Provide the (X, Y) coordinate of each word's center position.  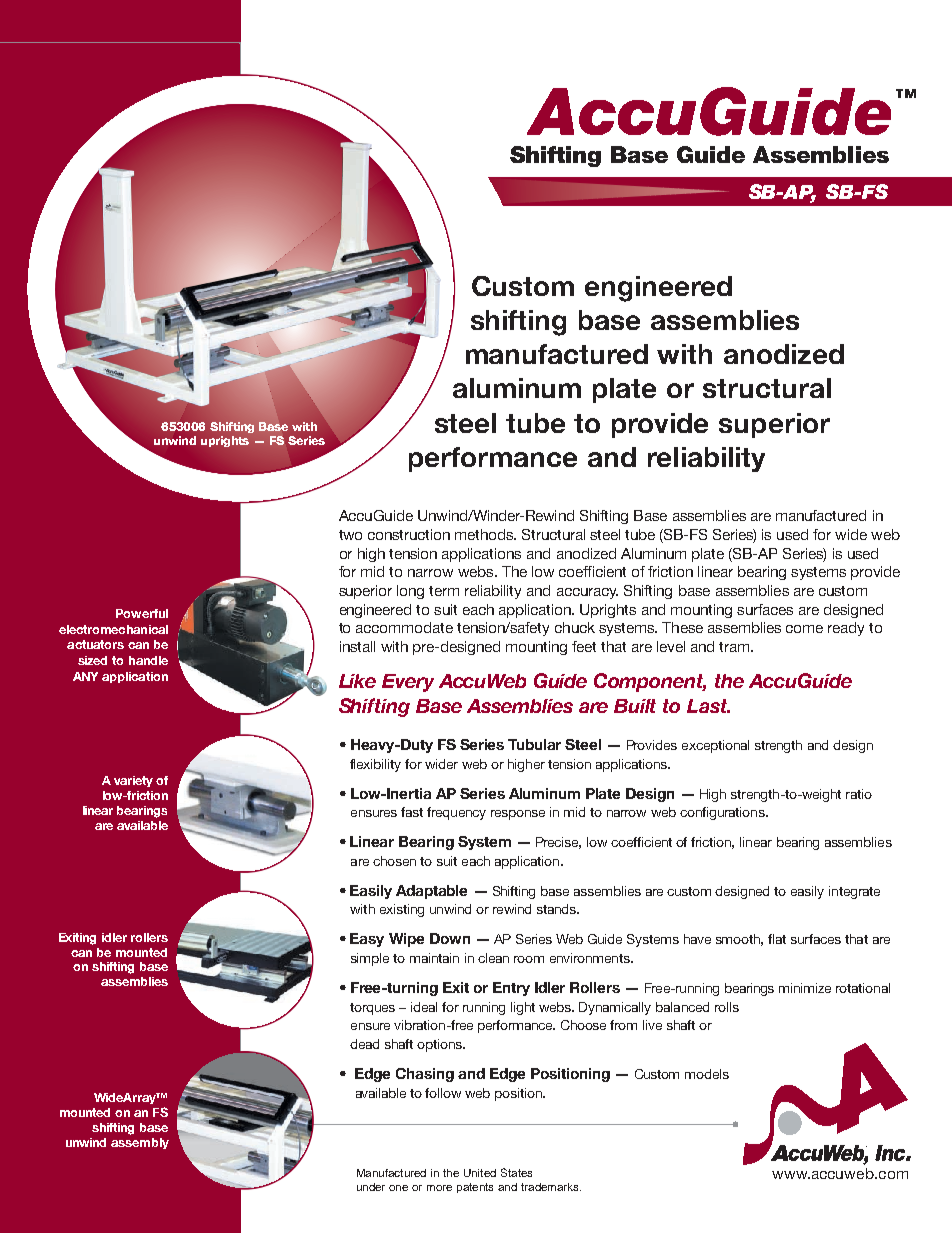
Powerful (142, 613)
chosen (394, 861)
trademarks (551, 1187)
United (480, 1173)
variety (133, 781)
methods (485, 534)
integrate (854, 892)
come (804, 629)
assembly (140, 1143)
